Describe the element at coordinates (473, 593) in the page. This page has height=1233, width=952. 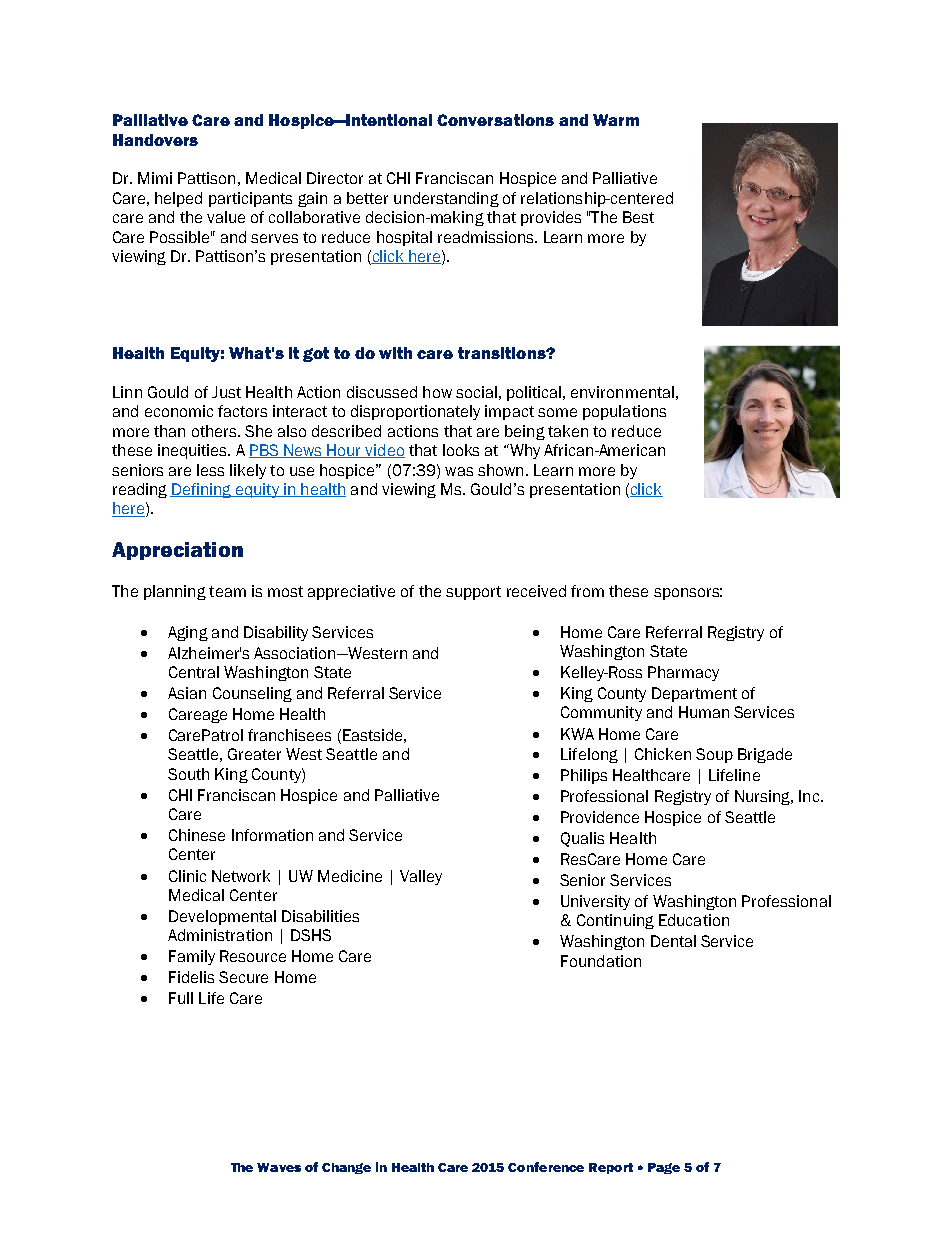
I see `support` at that location.
